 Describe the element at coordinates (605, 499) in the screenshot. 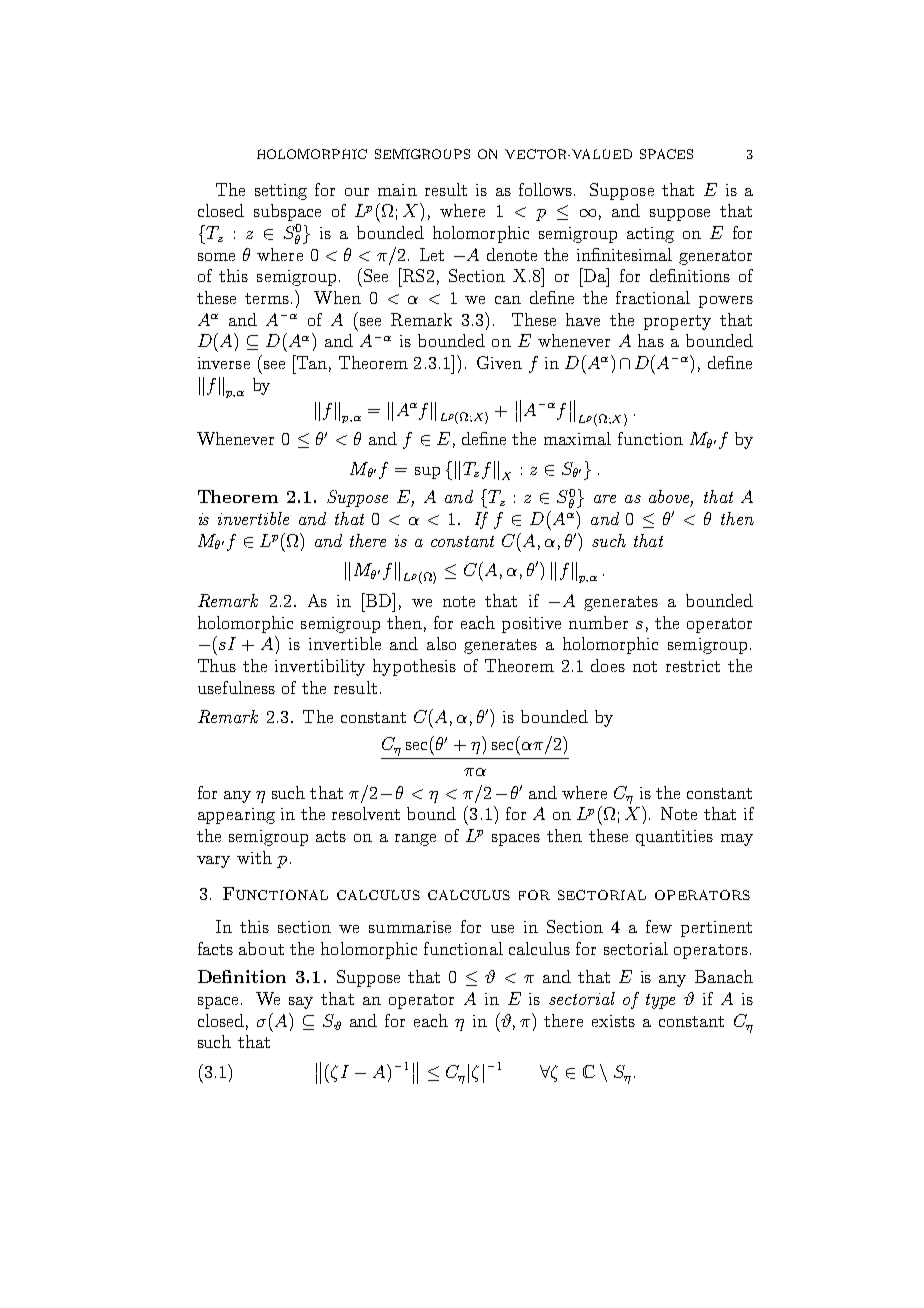

I see `are` at that location.
